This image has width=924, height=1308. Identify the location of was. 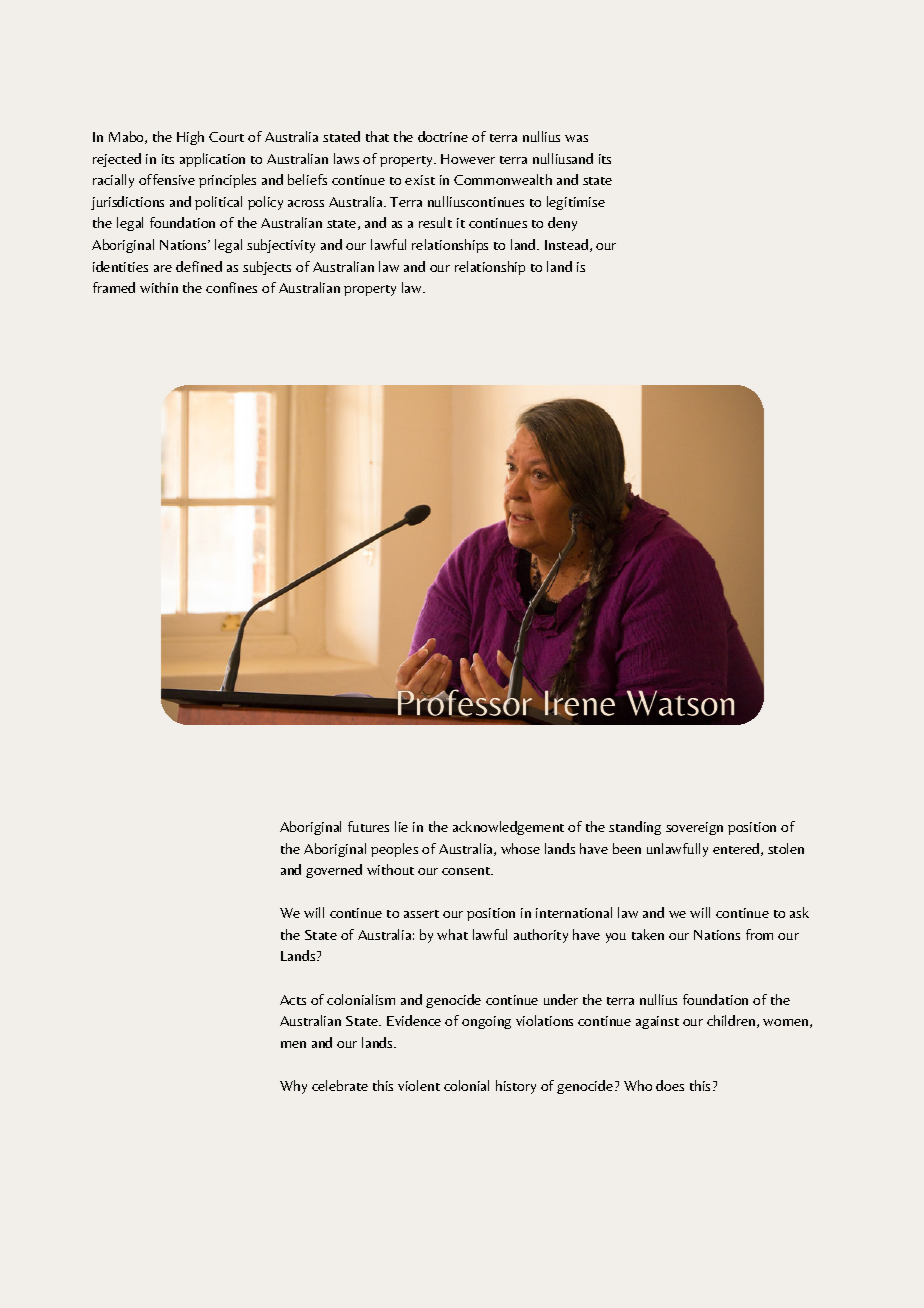
(576, 138).
